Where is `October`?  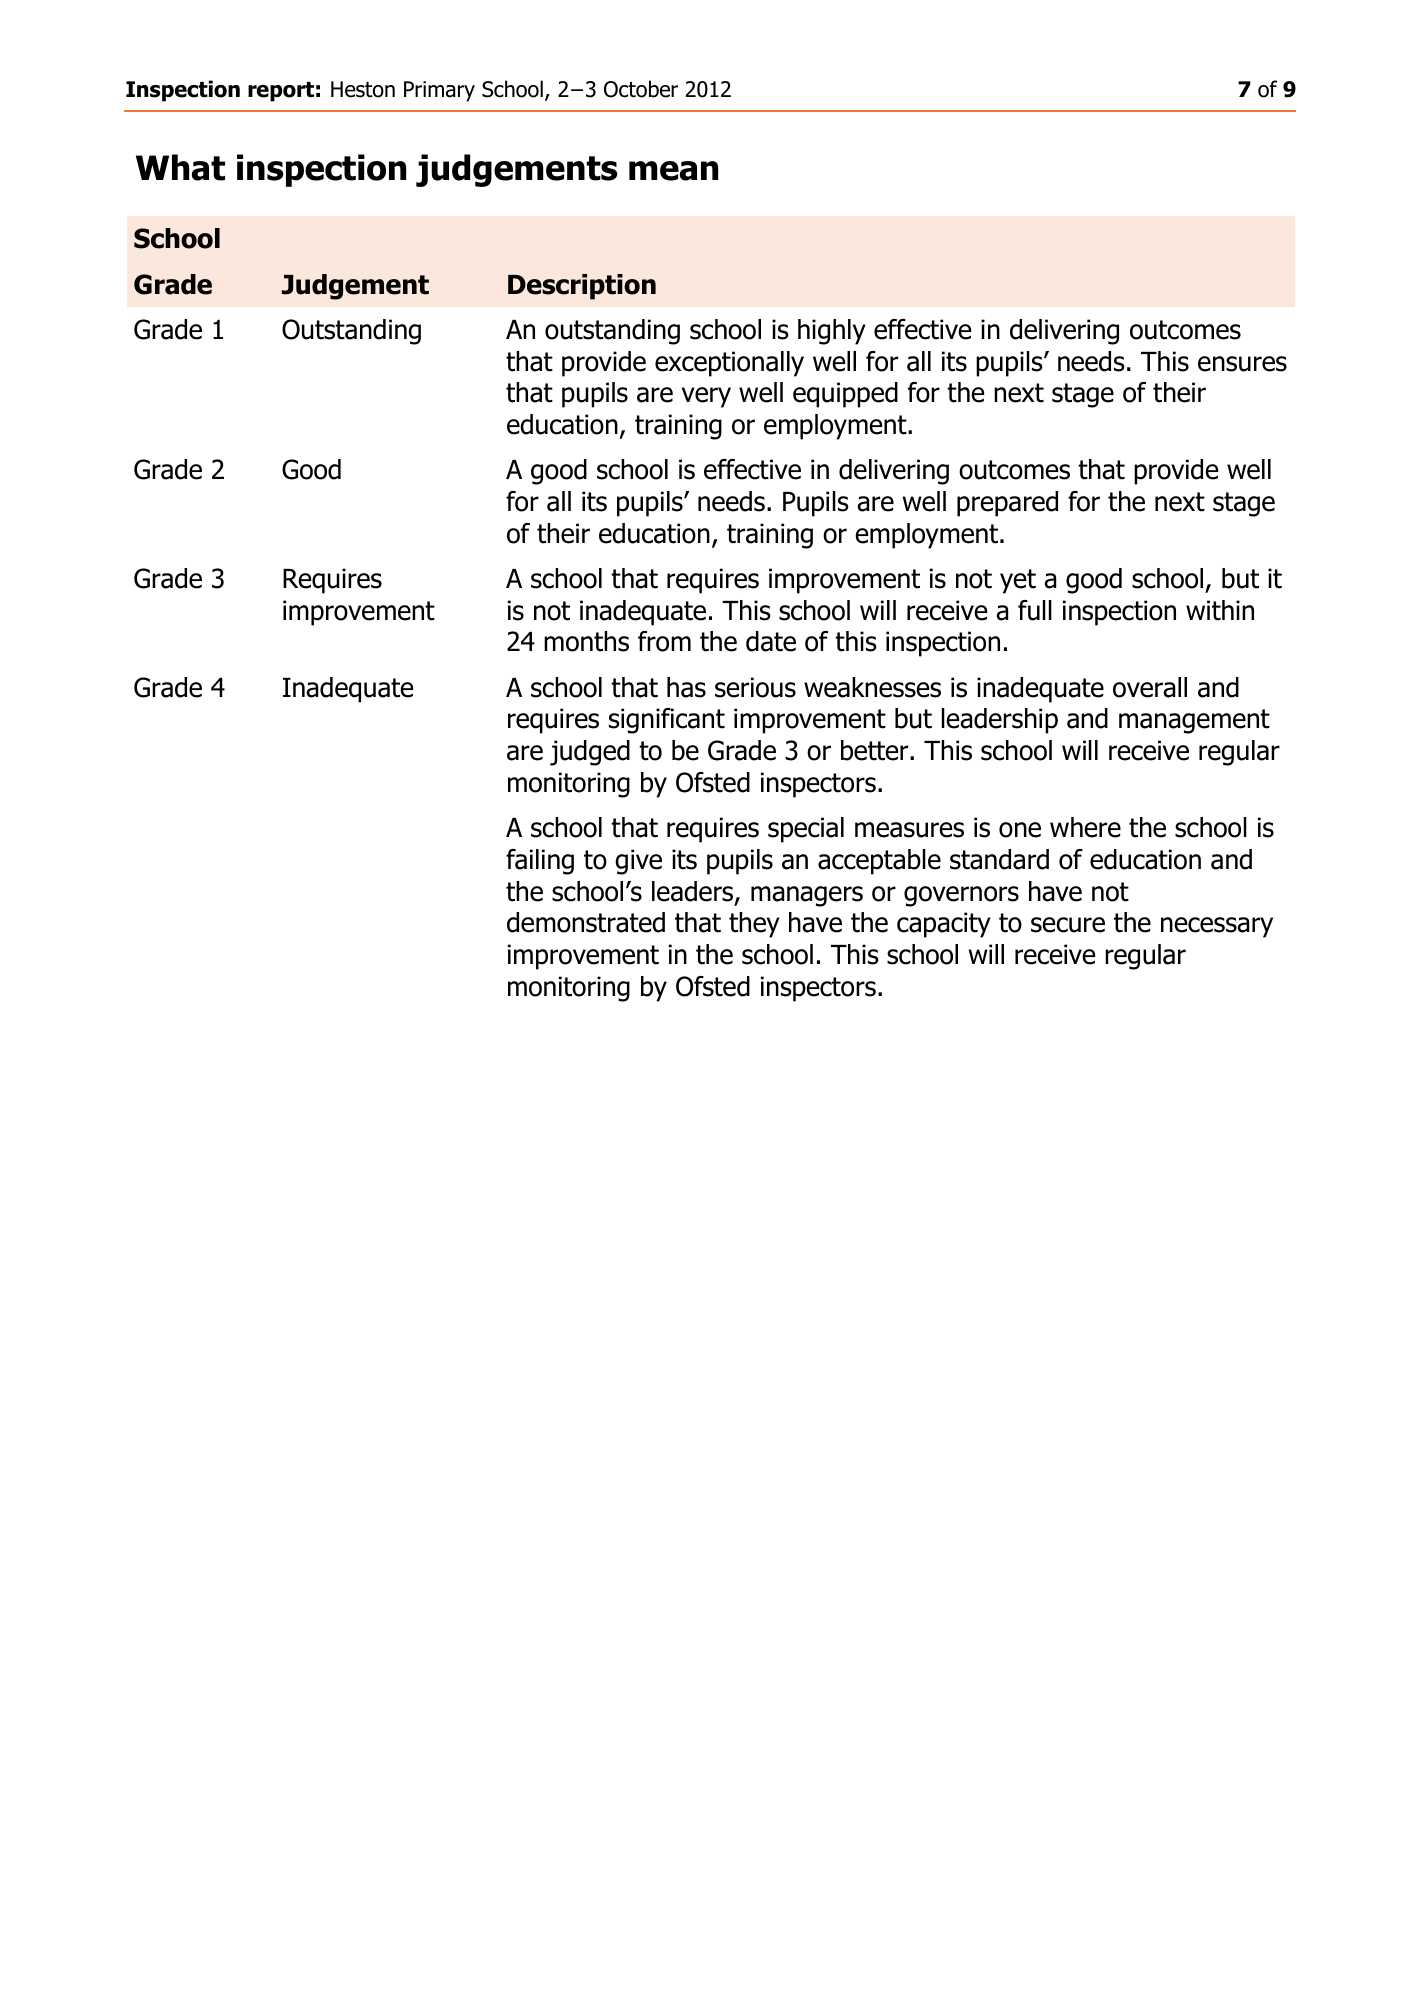
October is located at coordinates (641, 89).
